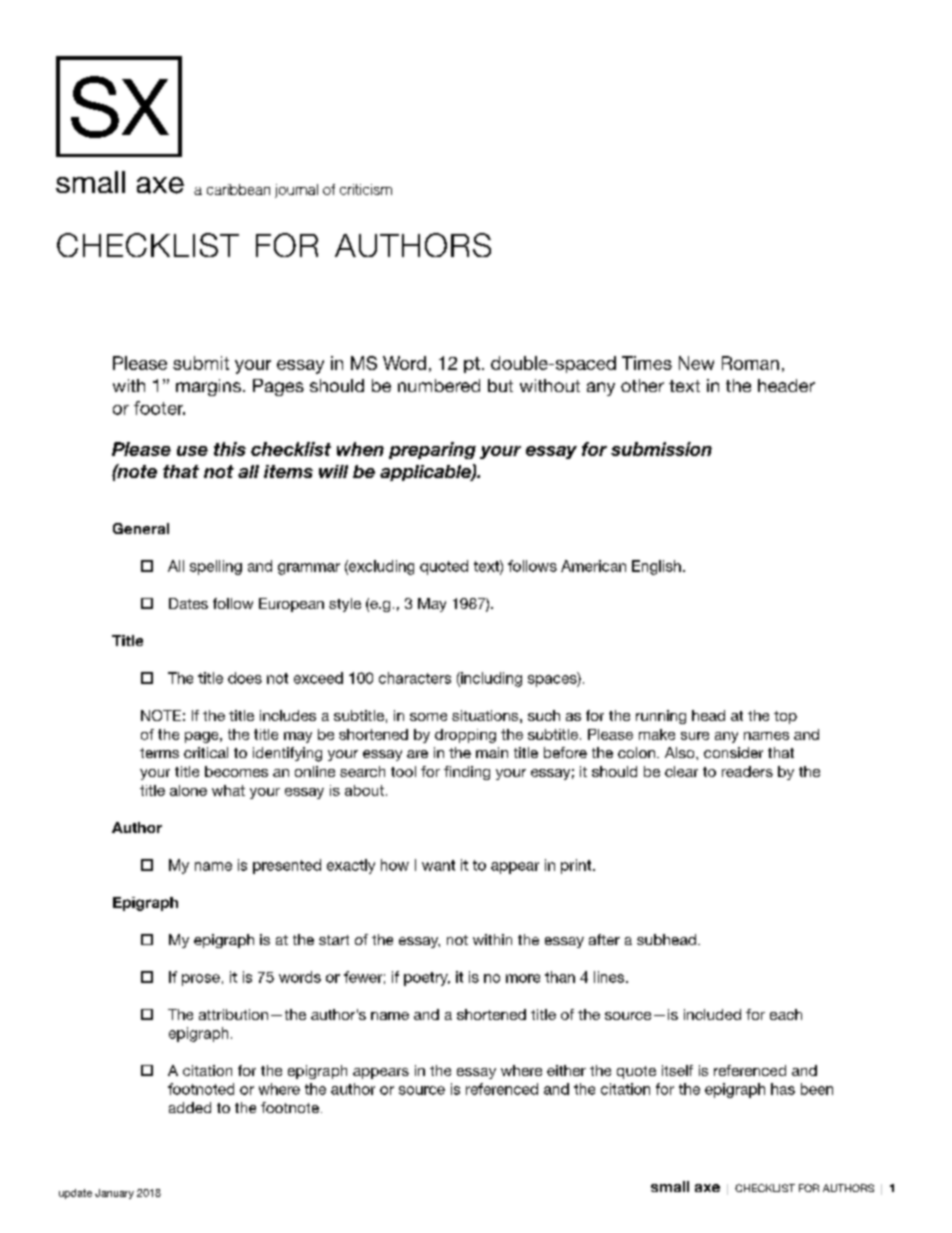 The width and height of the page is (952, 1233). Describe the element at coordinates (785, 717) in the page. I see `top` at that location.
